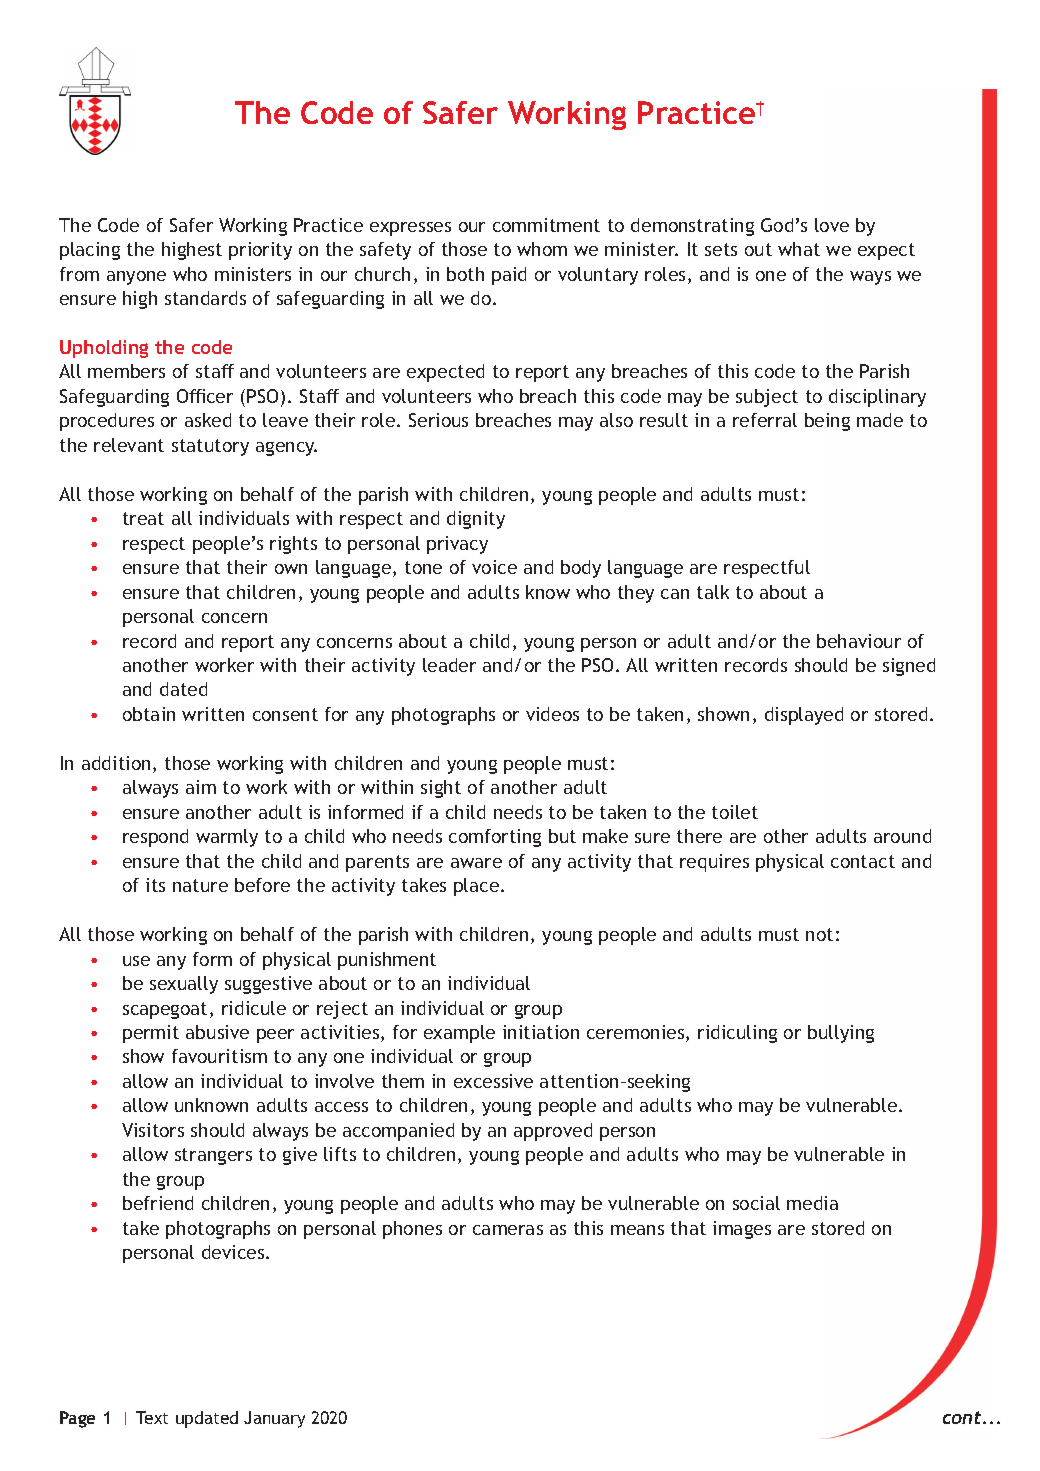  I want to click on paid, so click(509, 276).
